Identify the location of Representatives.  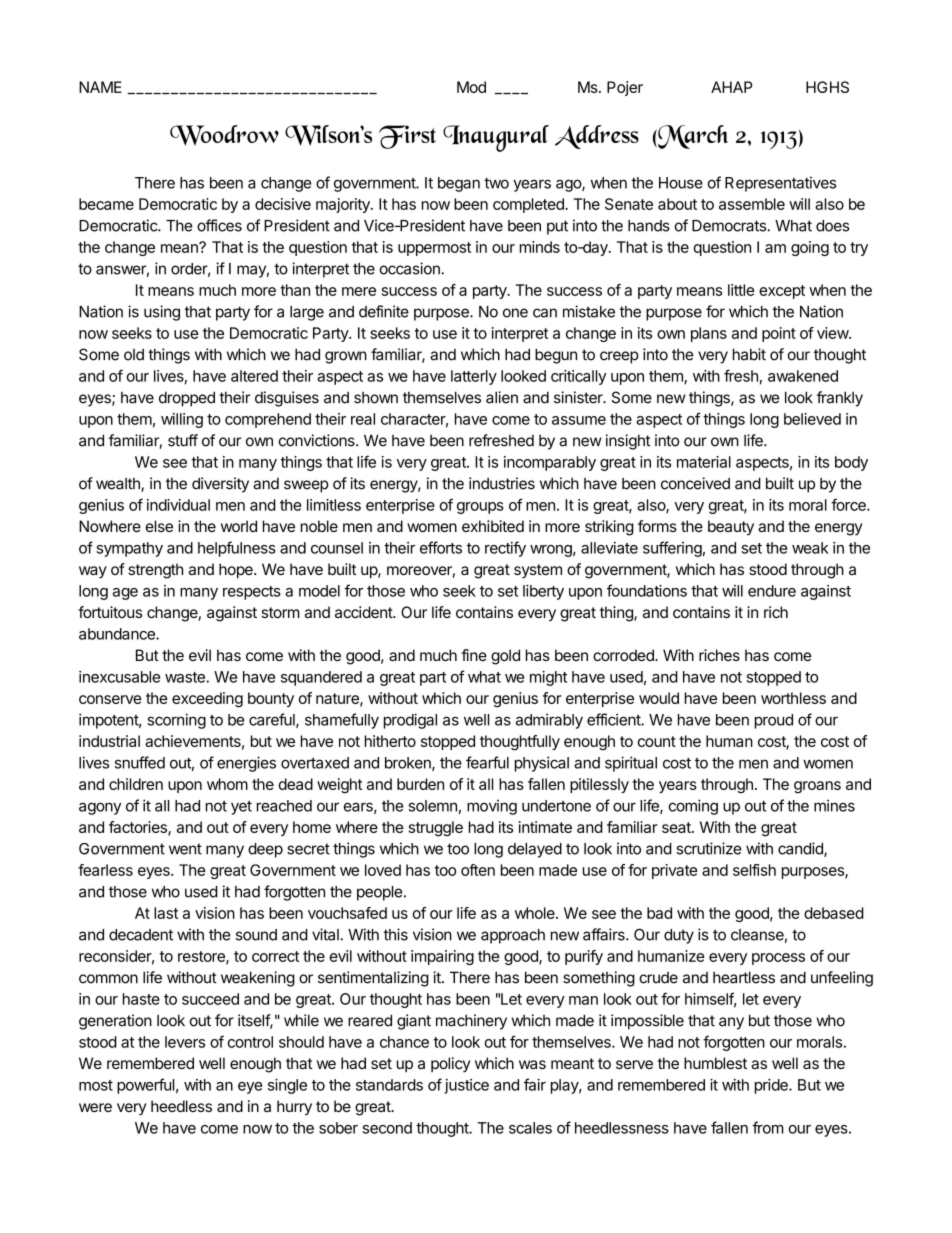
(780, 184).
